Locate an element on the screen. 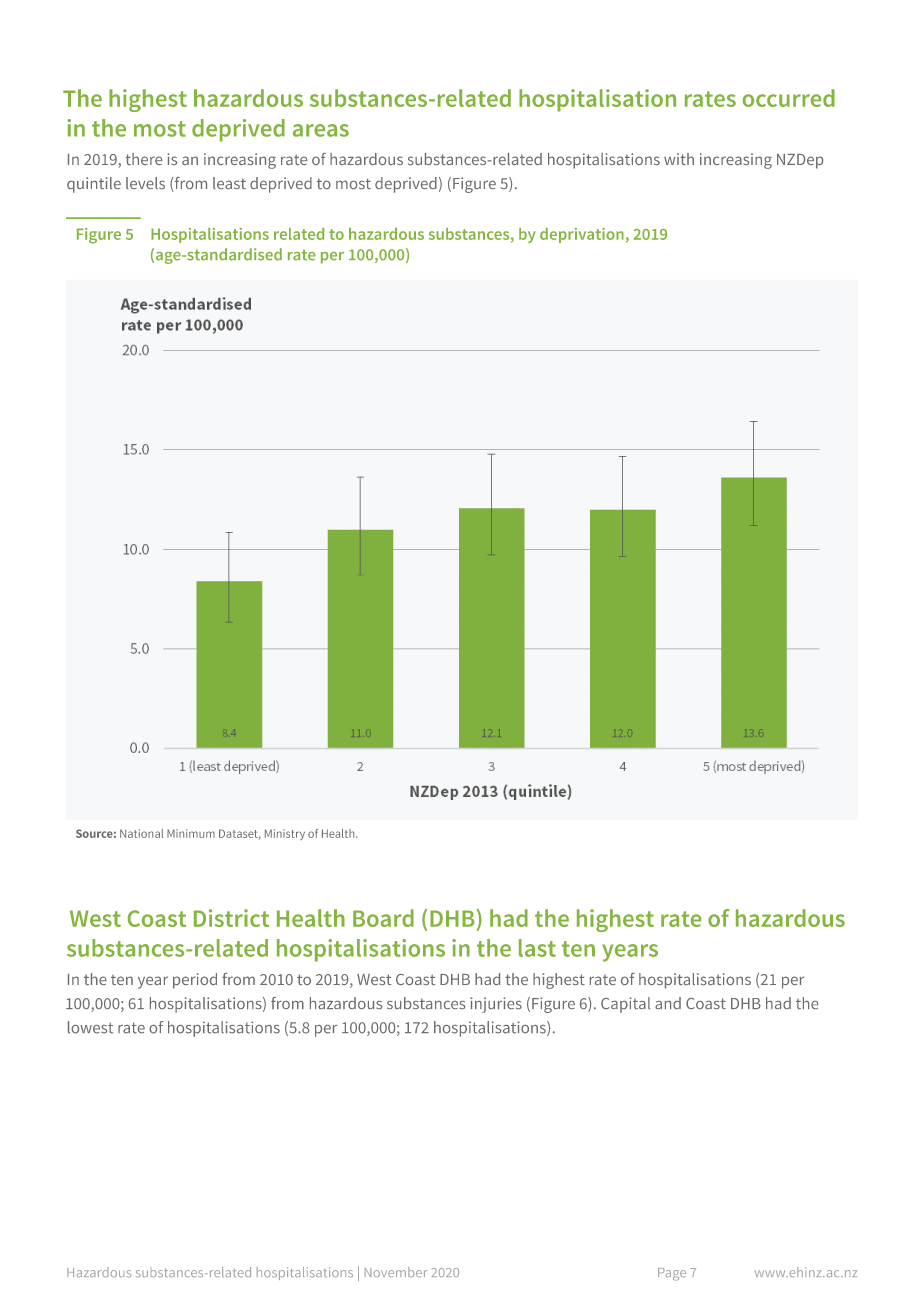 The height and width of the screenshot is (1308, 924). November is located at coordinates (396, 1272).
